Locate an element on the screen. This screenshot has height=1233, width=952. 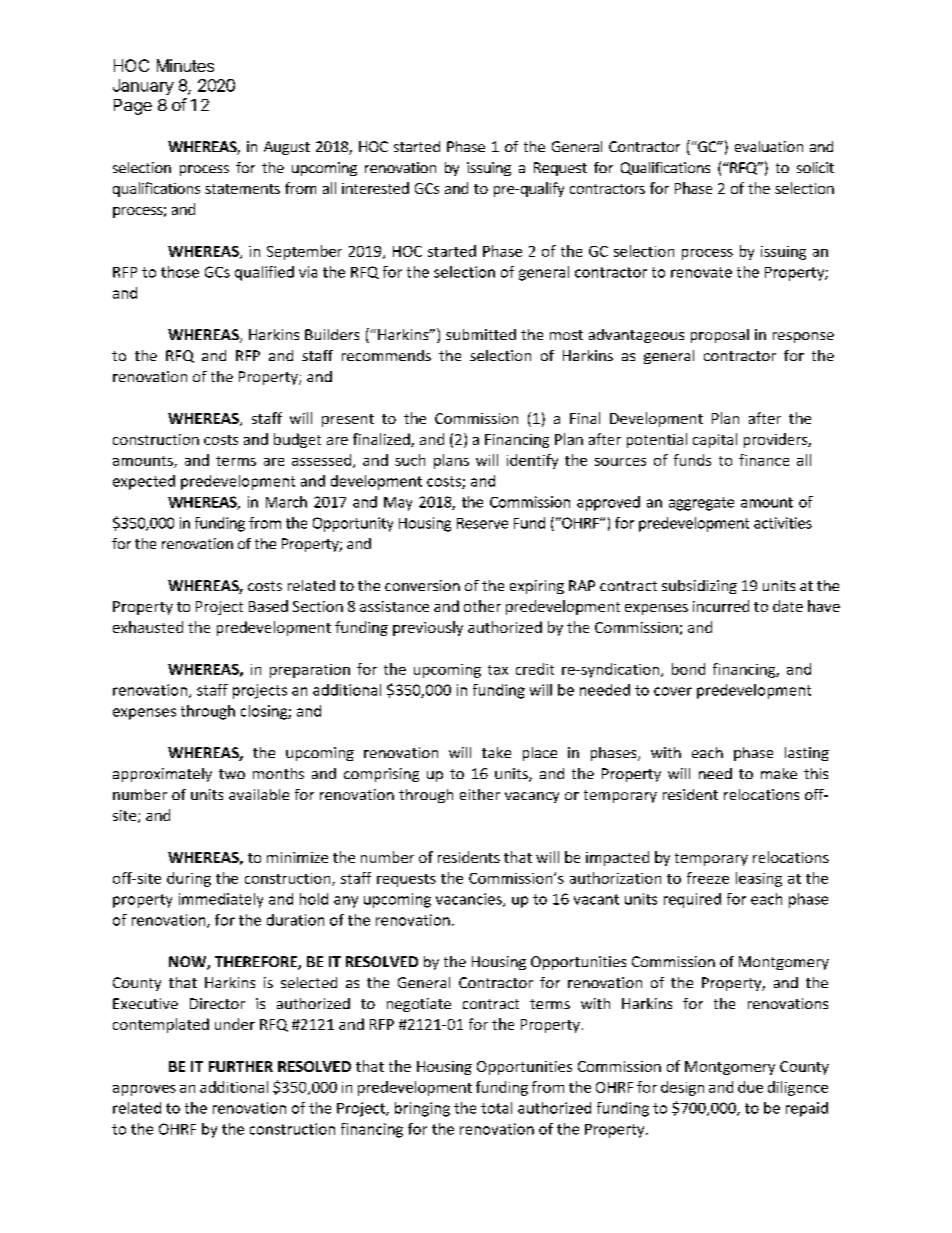
due is located at coordinates (750, 1087).
